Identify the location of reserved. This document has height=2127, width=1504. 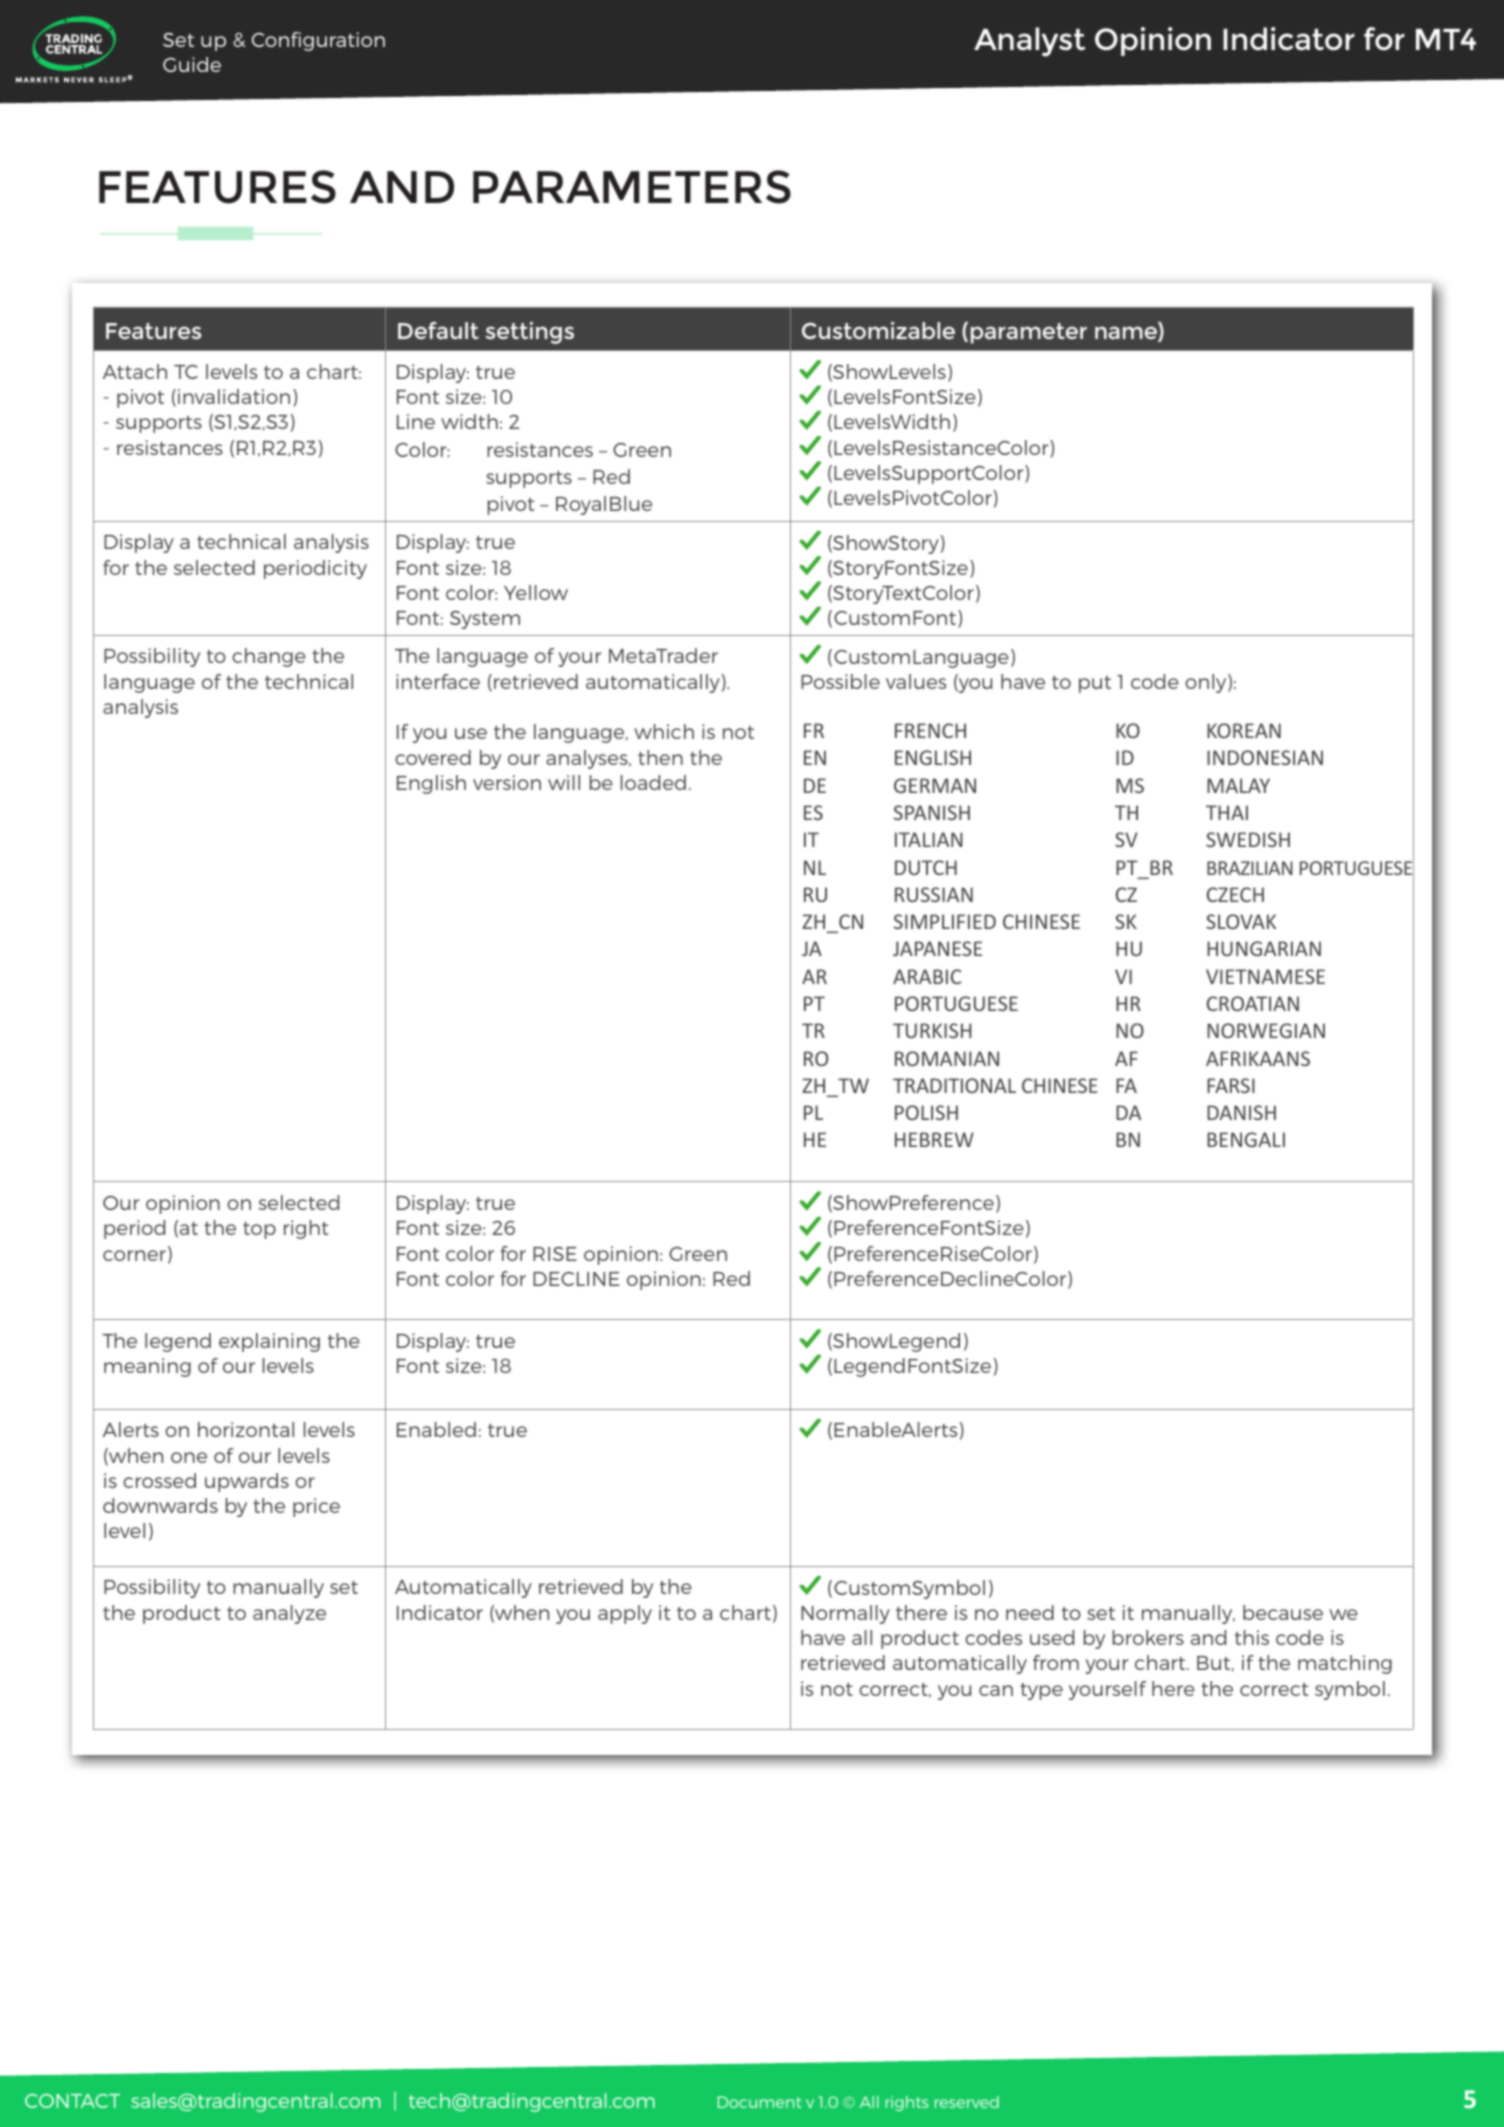
(967, 2102).
